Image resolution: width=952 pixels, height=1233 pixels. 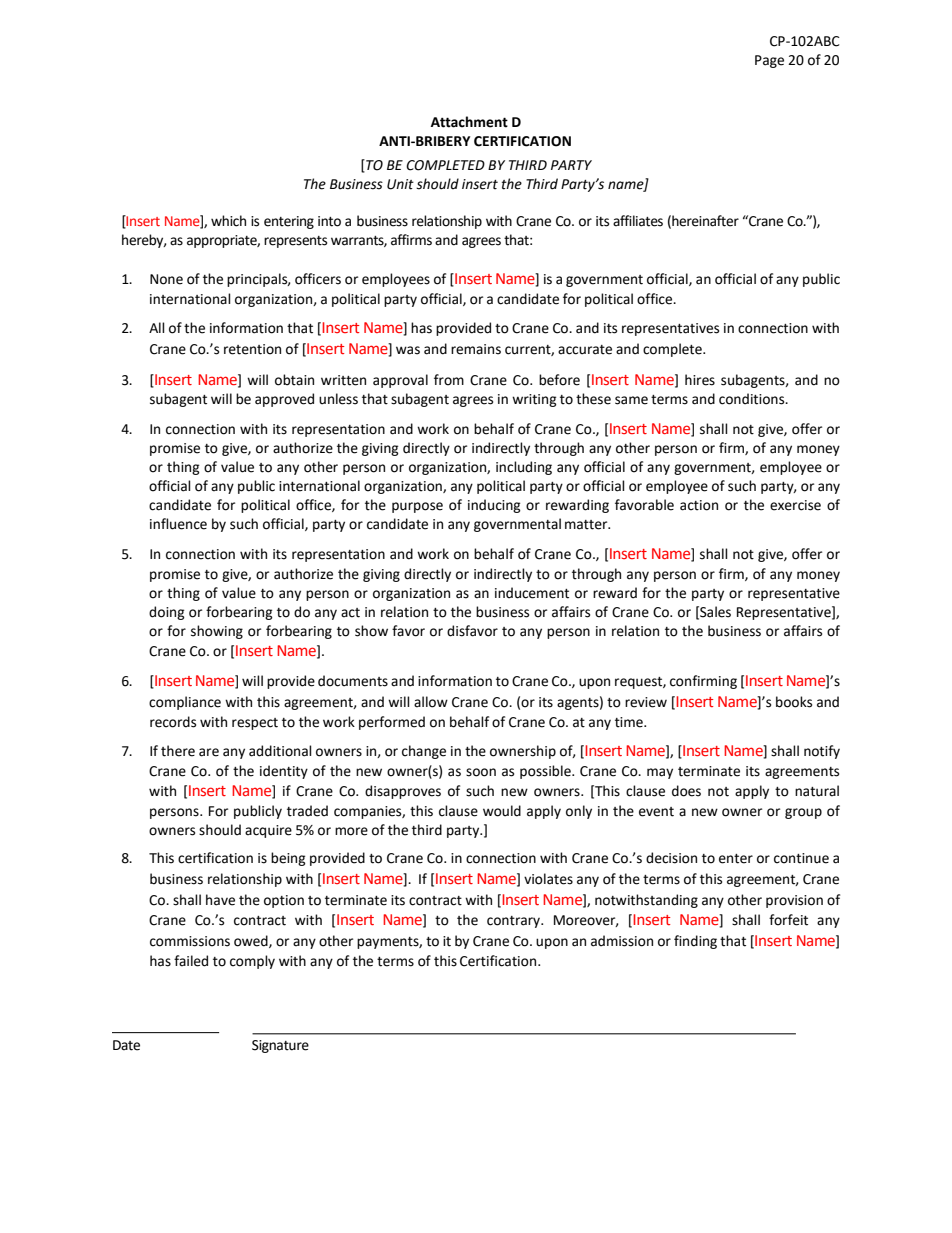 I want to click on which, so click(x=228, y=221).
